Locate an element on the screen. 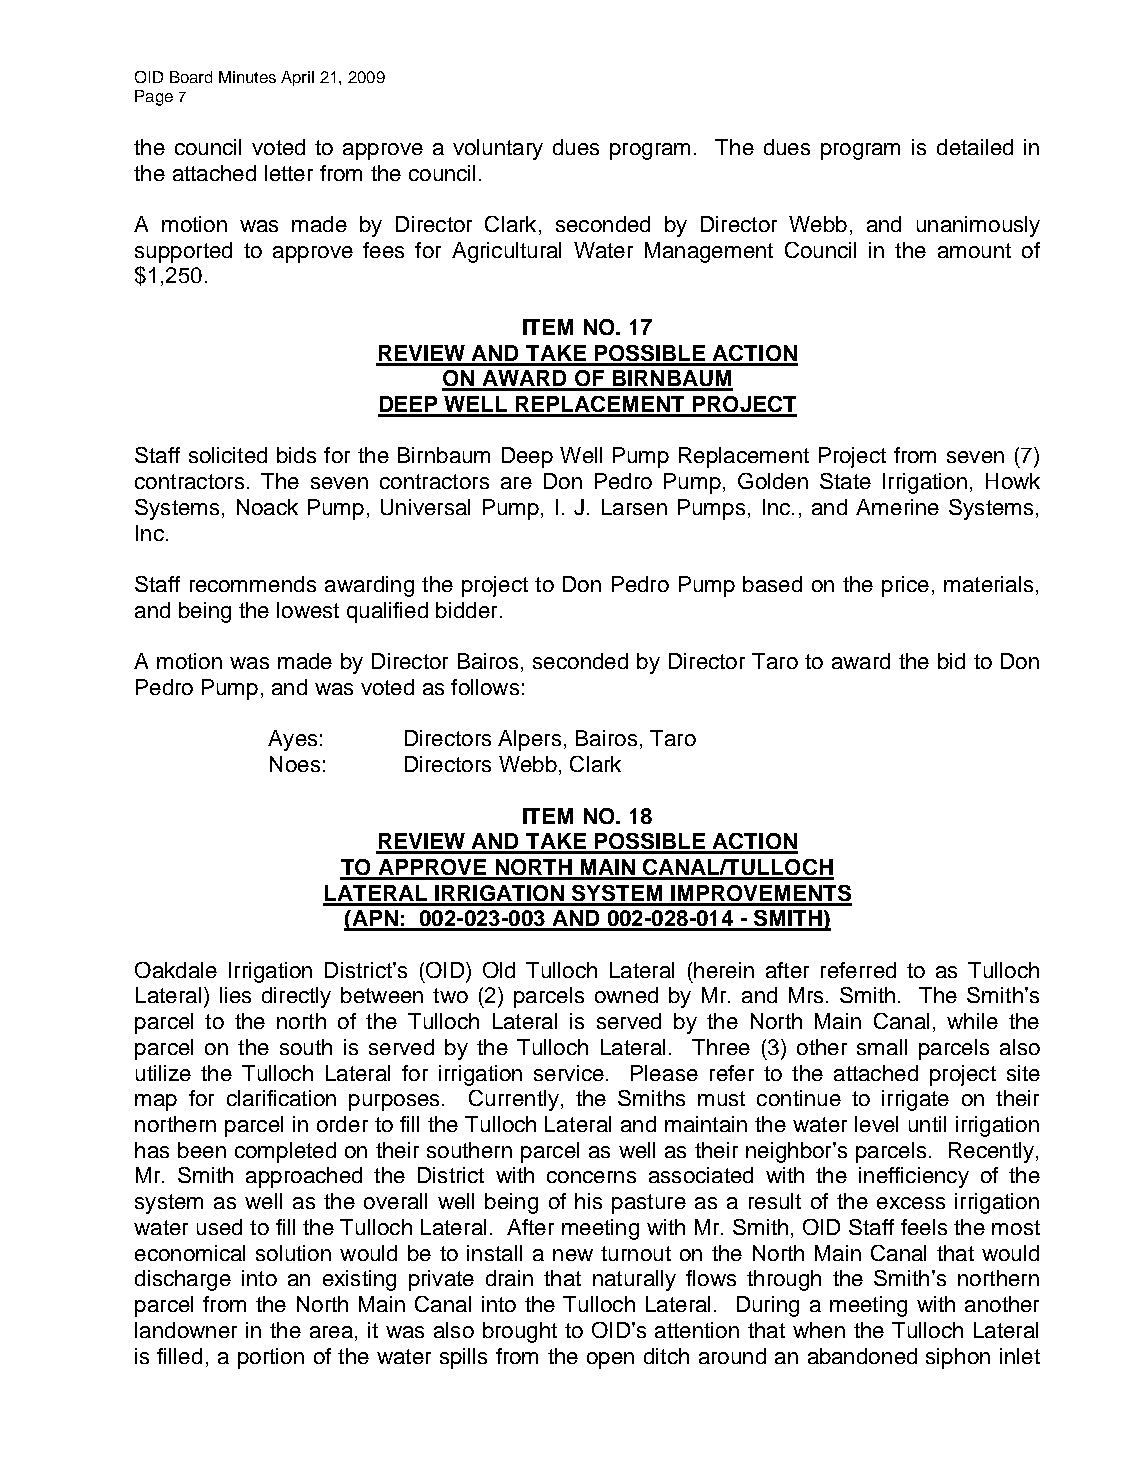 This screenshot has width=1141, height=1476. detailed is located at coordinates (975, 147).
